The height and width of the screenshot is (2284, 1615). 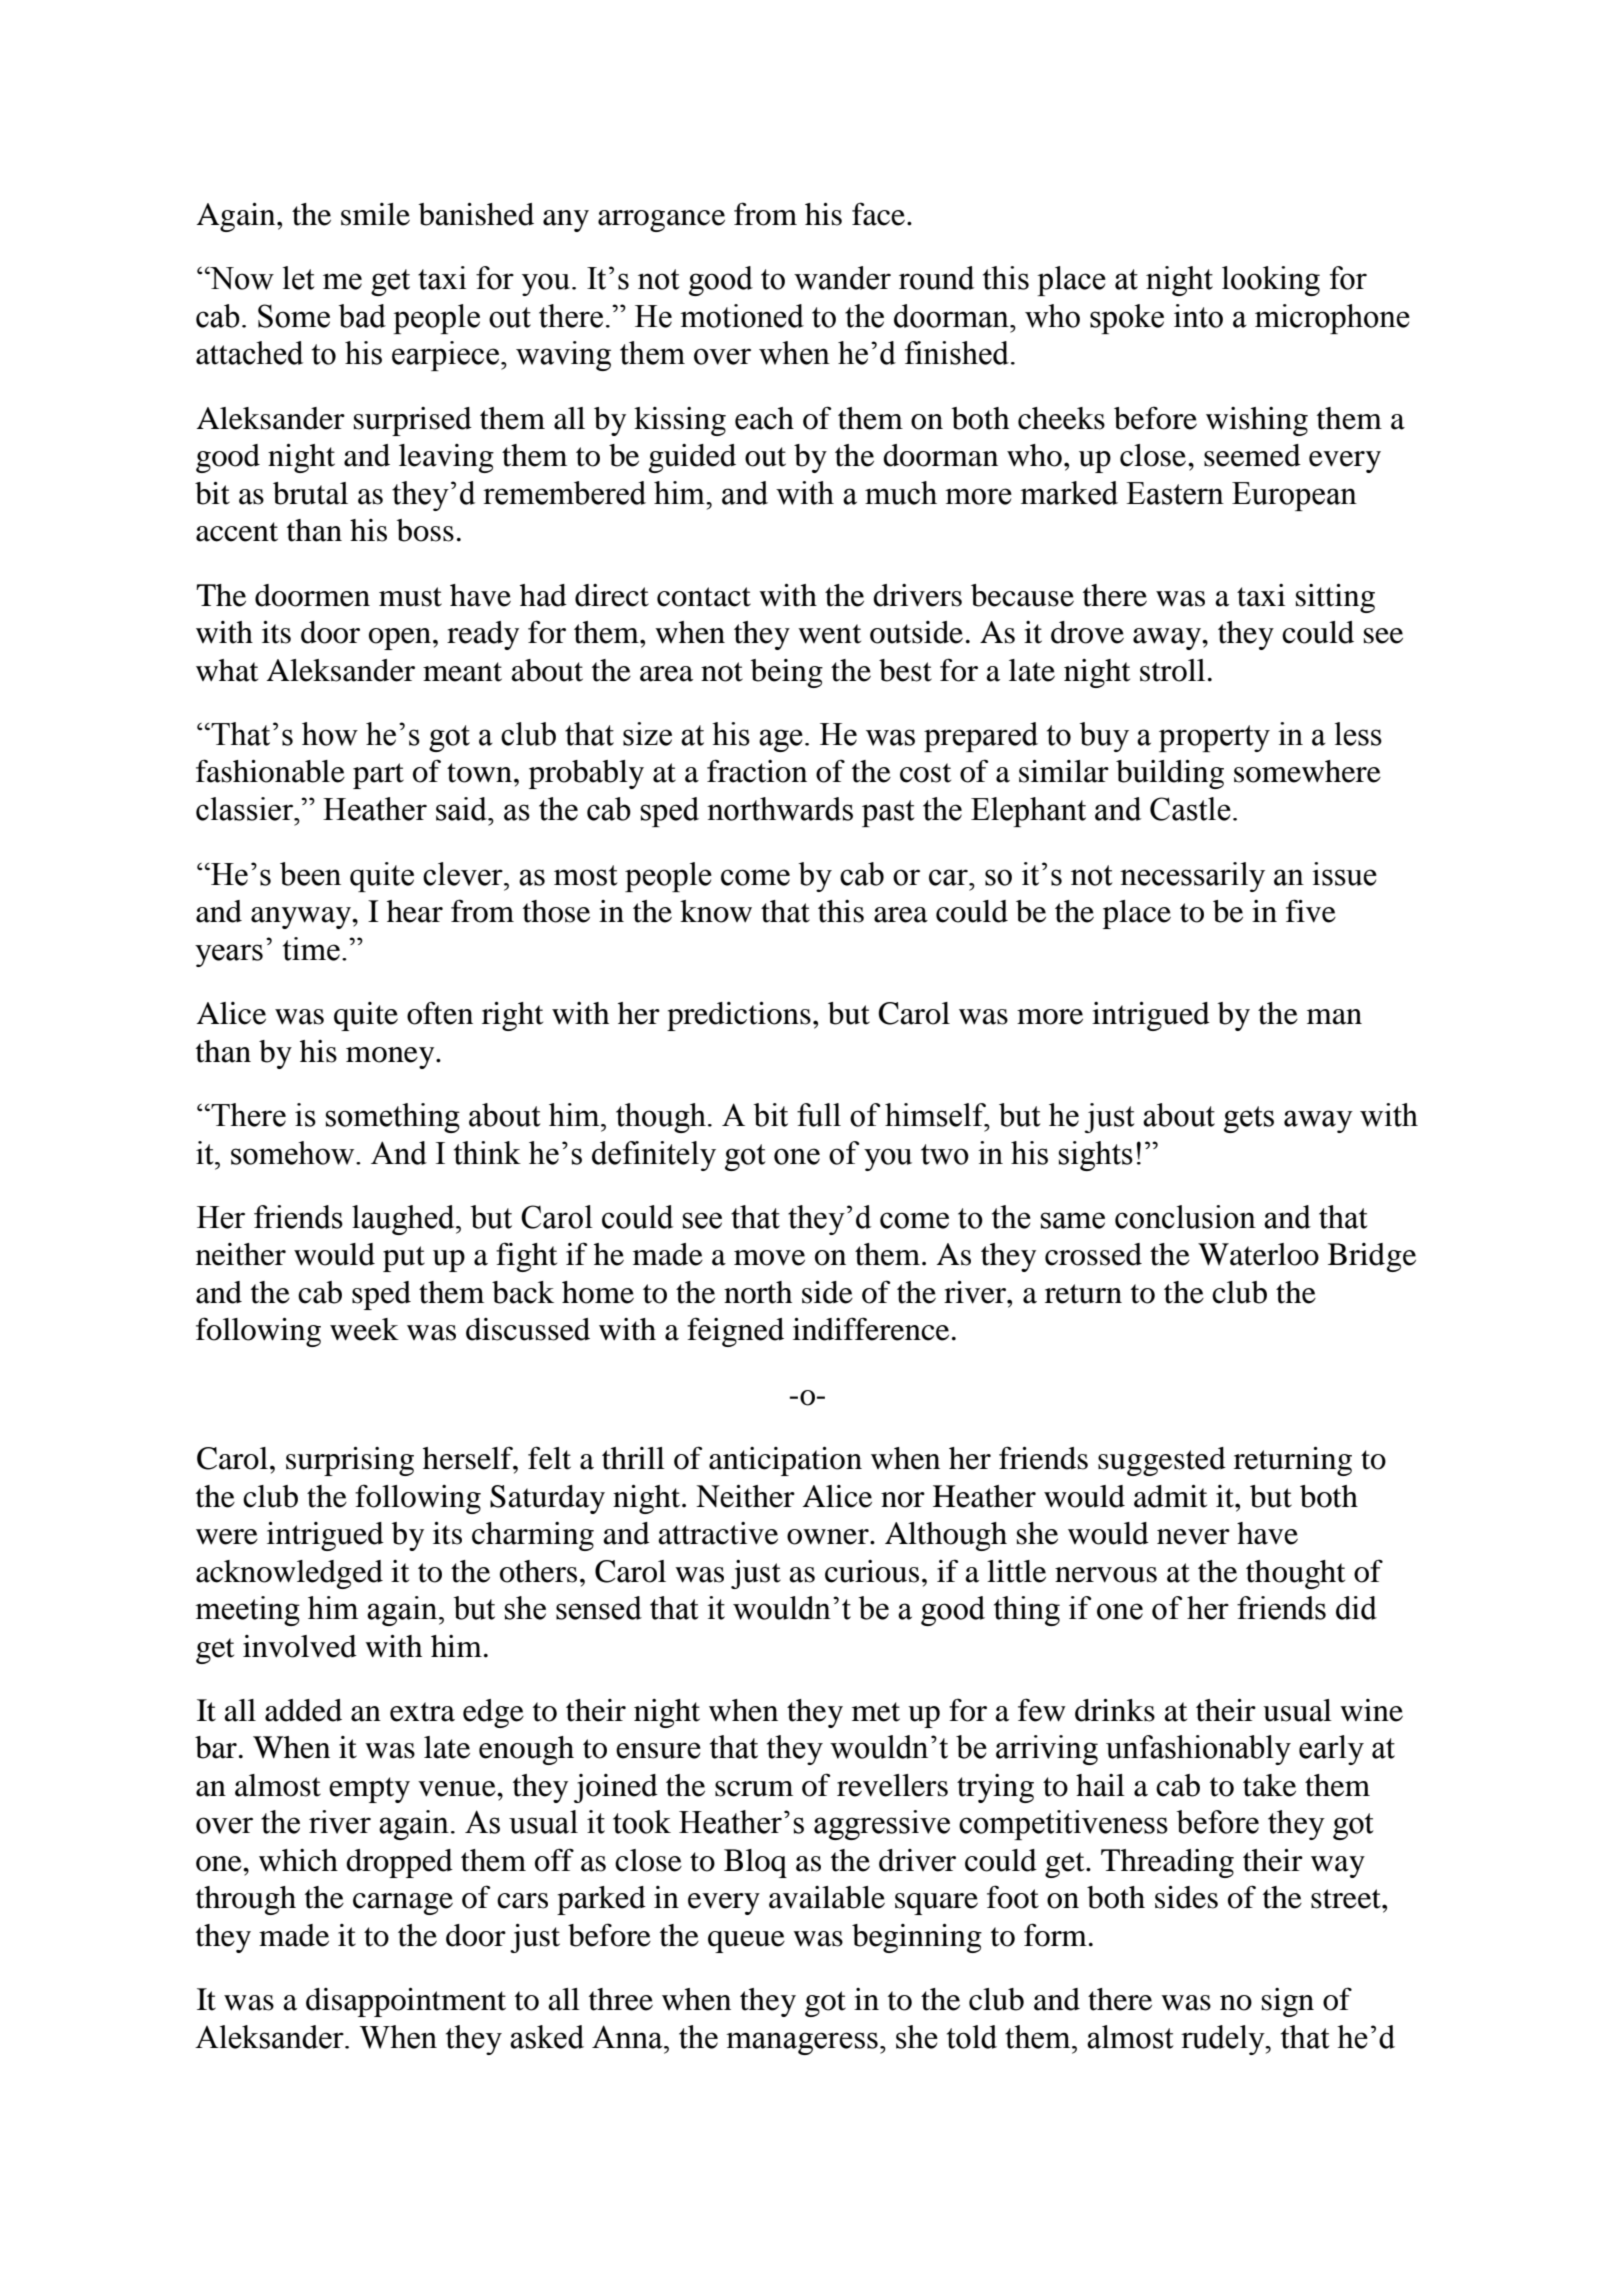 I want to click on suggested, so click(x=1162, y=1461).
